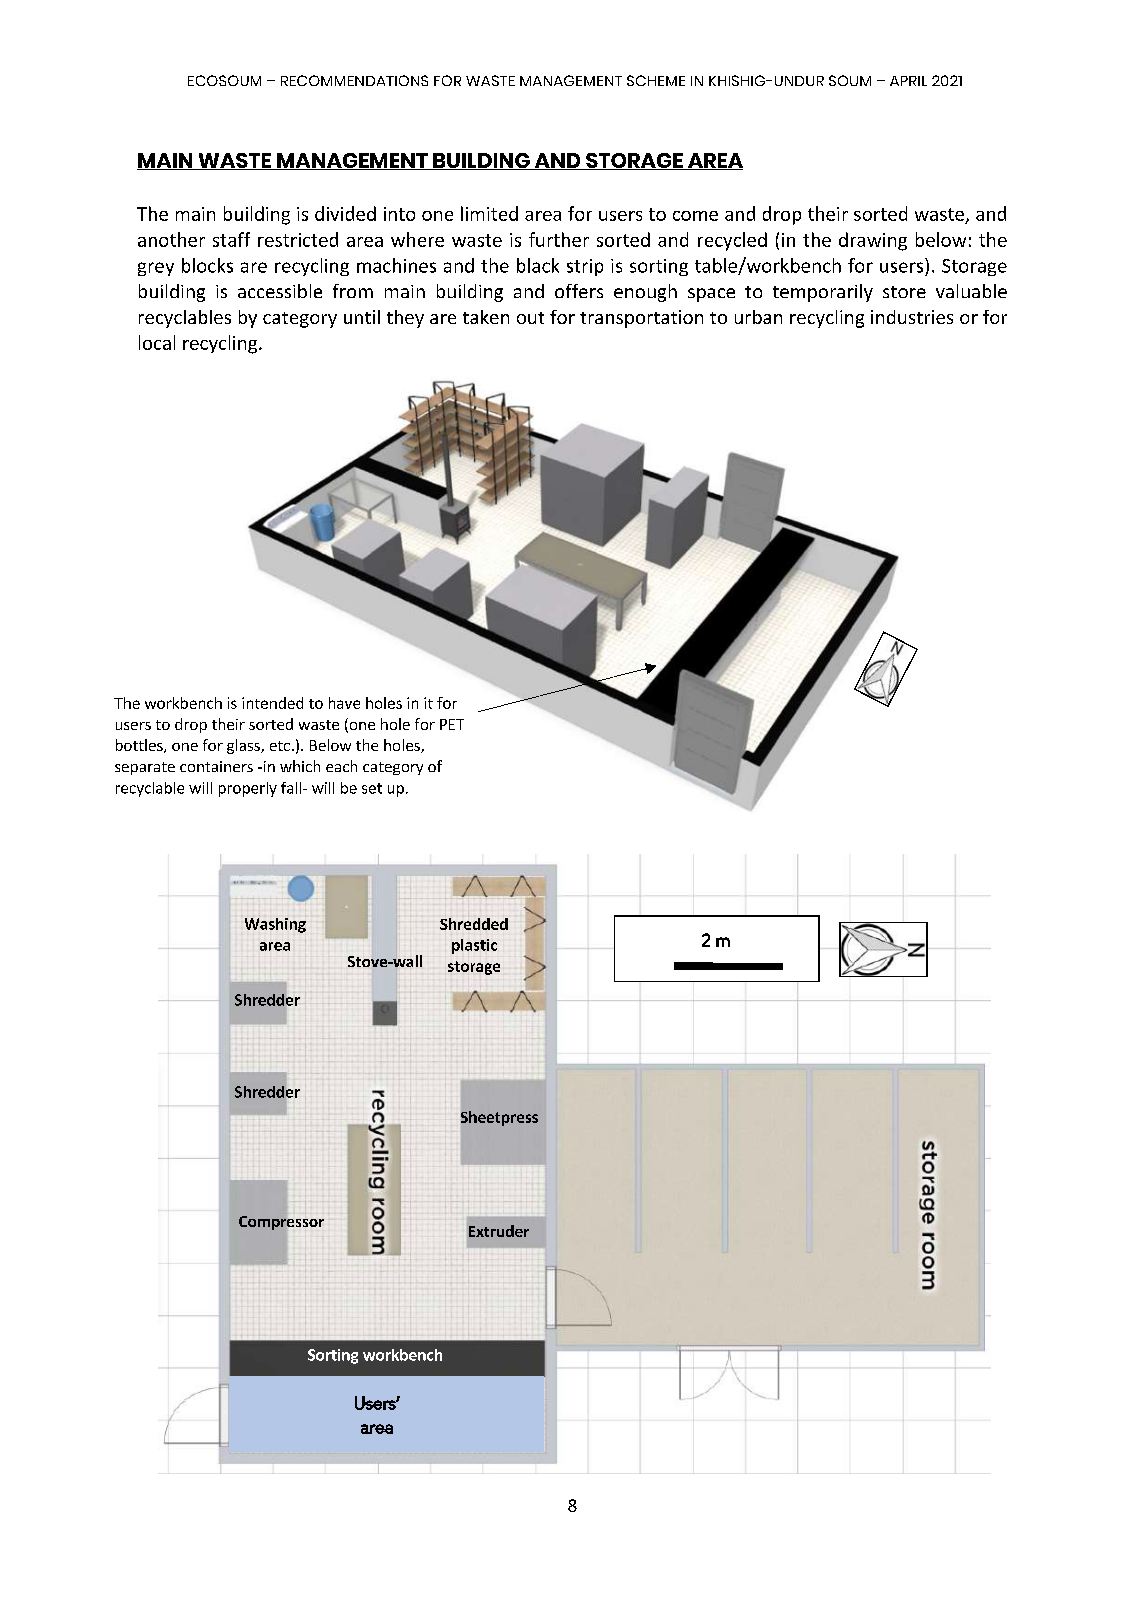  I want to click on set, so click(372, 788).
